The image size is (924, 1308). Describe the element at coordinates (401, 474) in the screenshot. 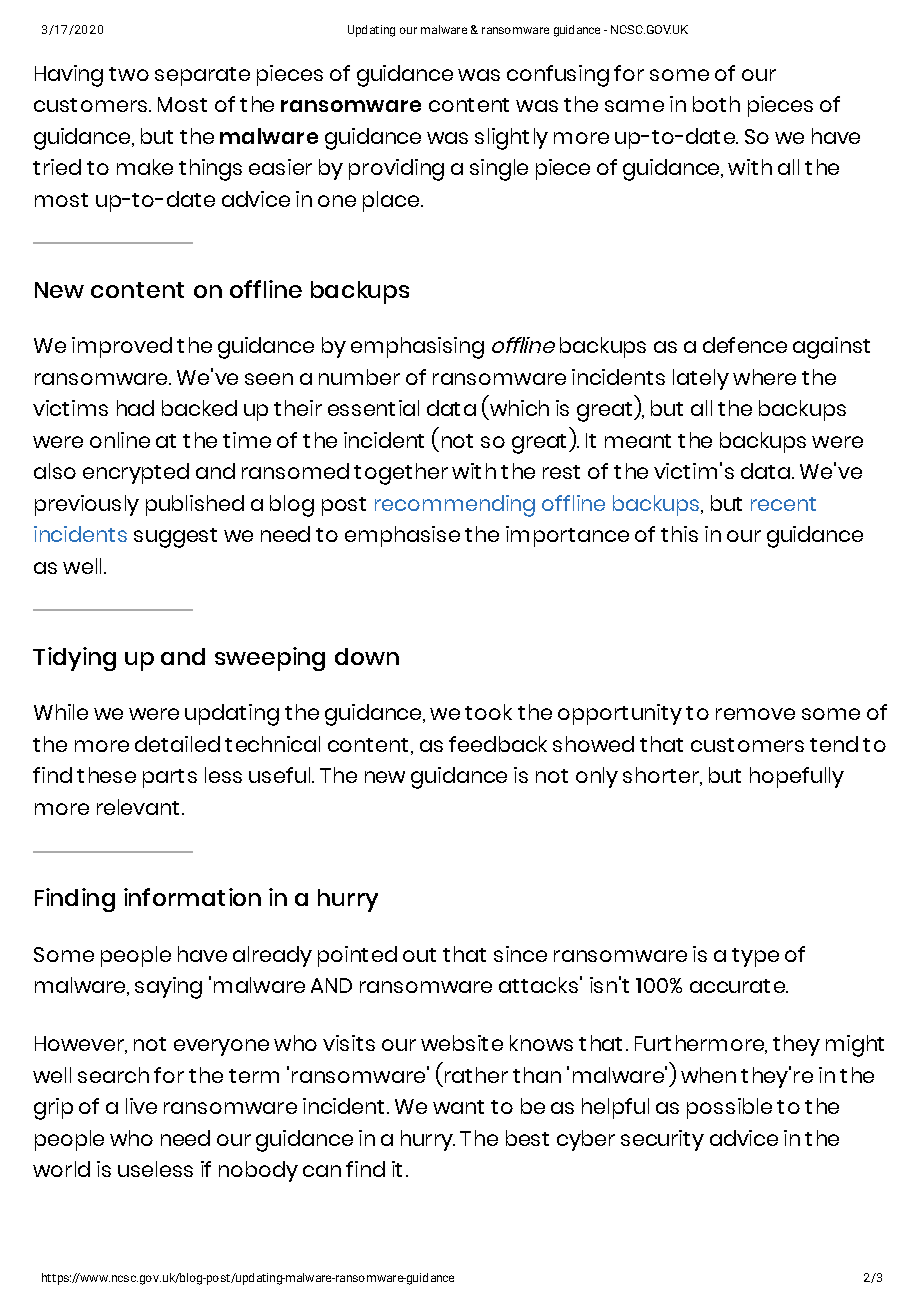

I see `together` at that location.
